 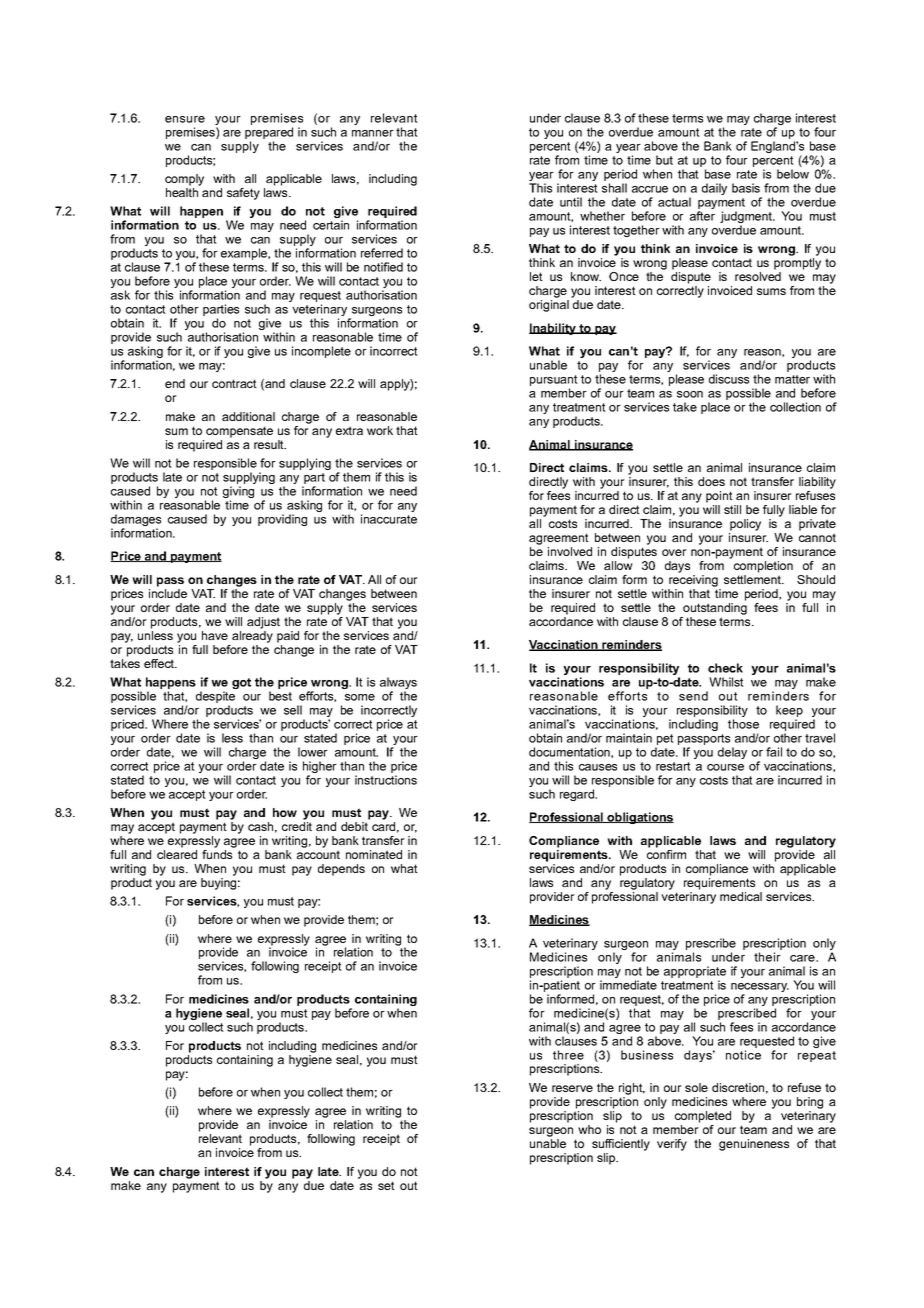 What do you see at coordinates (217, 854) in the screenshot?
I see `funds` at bounding box center [217, 854].
